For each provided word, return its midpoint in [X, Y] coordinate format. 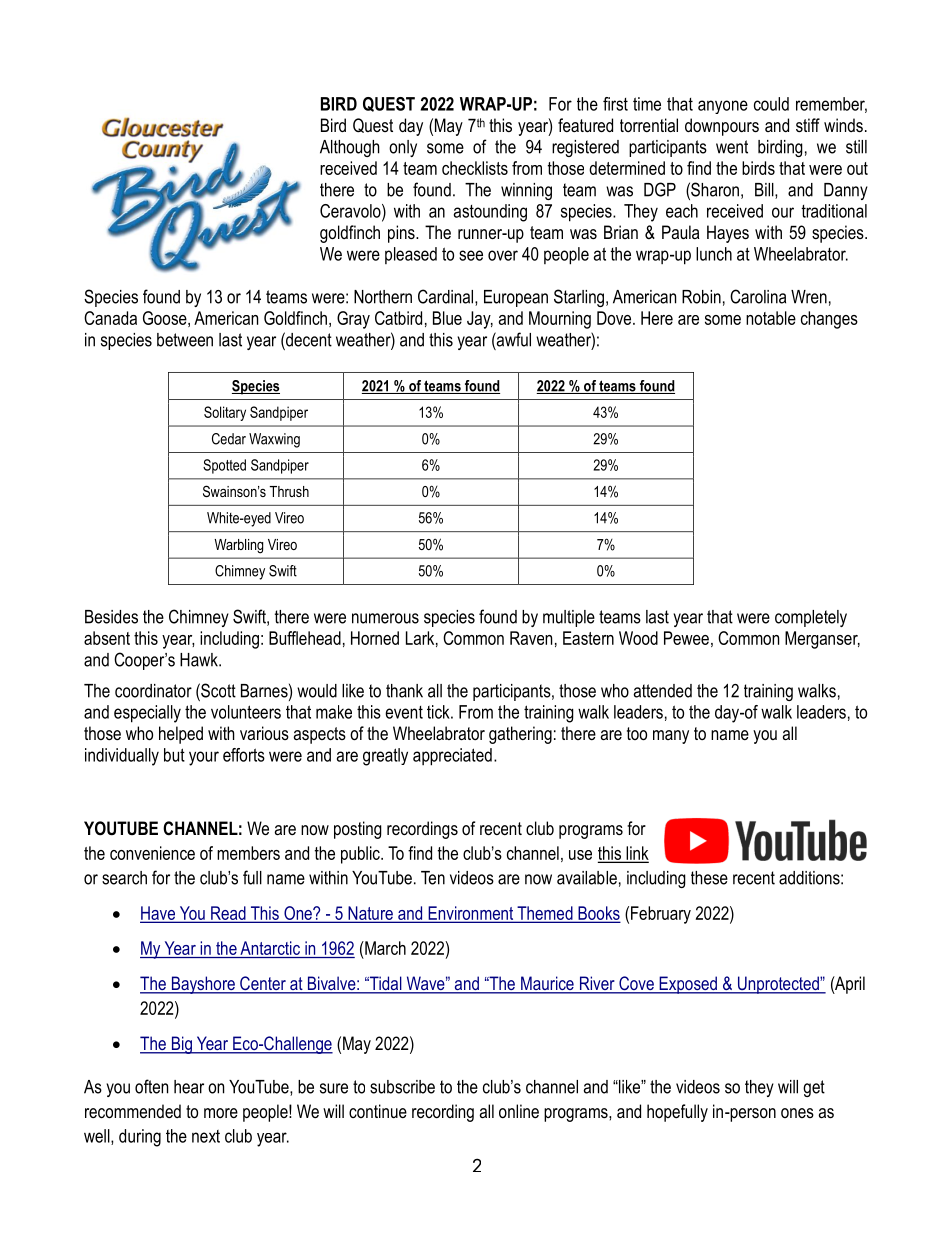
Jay [480, 320]
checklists [475, 168]
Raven [531, 638]
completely [811, 618]
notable [771, 318]
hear [189, 1087]
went [732, 147]
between [185, 340]
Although [350, 148]
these [709, 878]
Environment [471, 914]
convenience [152, 853]
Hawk [200, 660]
